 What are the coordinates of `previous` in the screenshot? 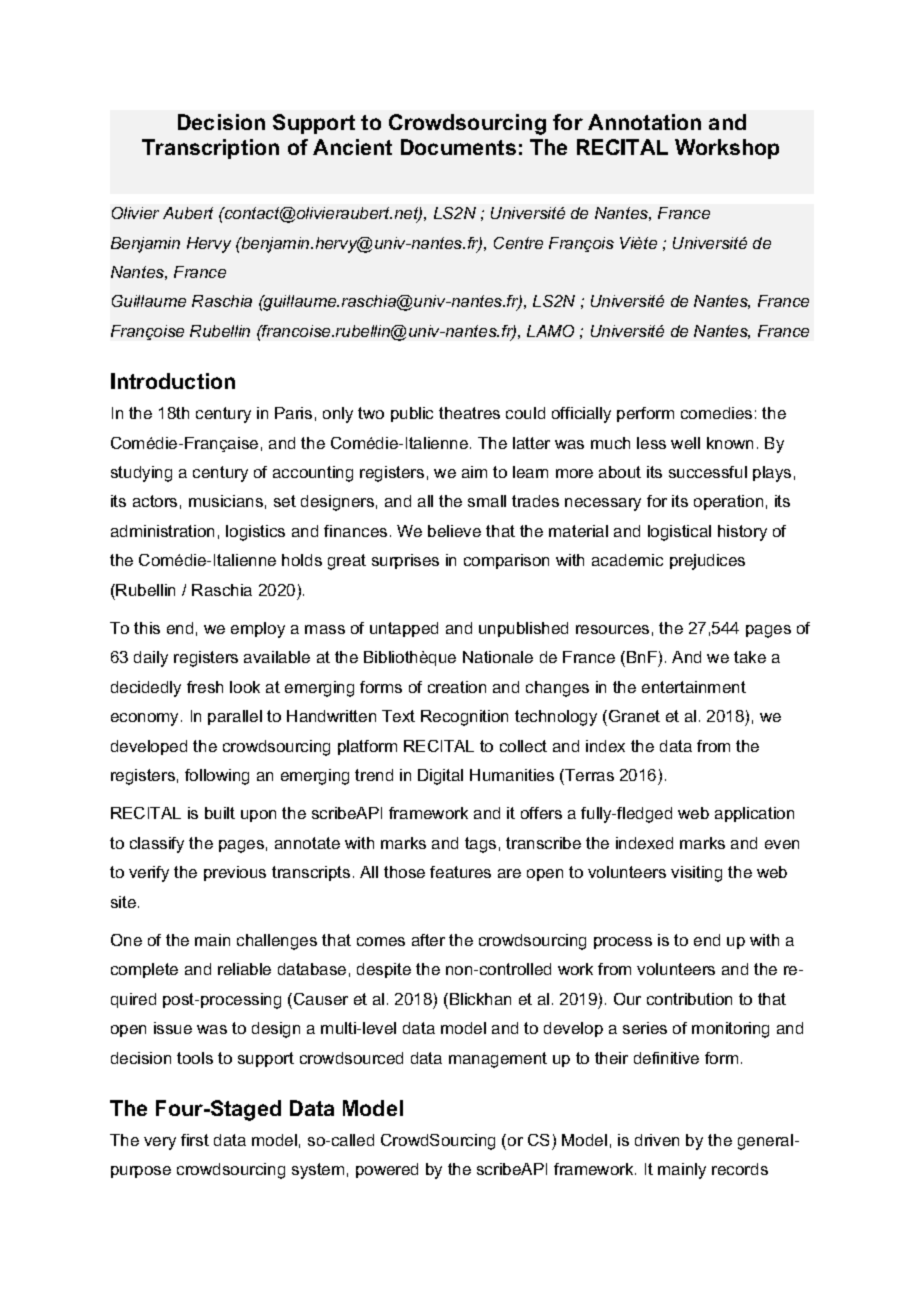 It's located at (235, 873).
